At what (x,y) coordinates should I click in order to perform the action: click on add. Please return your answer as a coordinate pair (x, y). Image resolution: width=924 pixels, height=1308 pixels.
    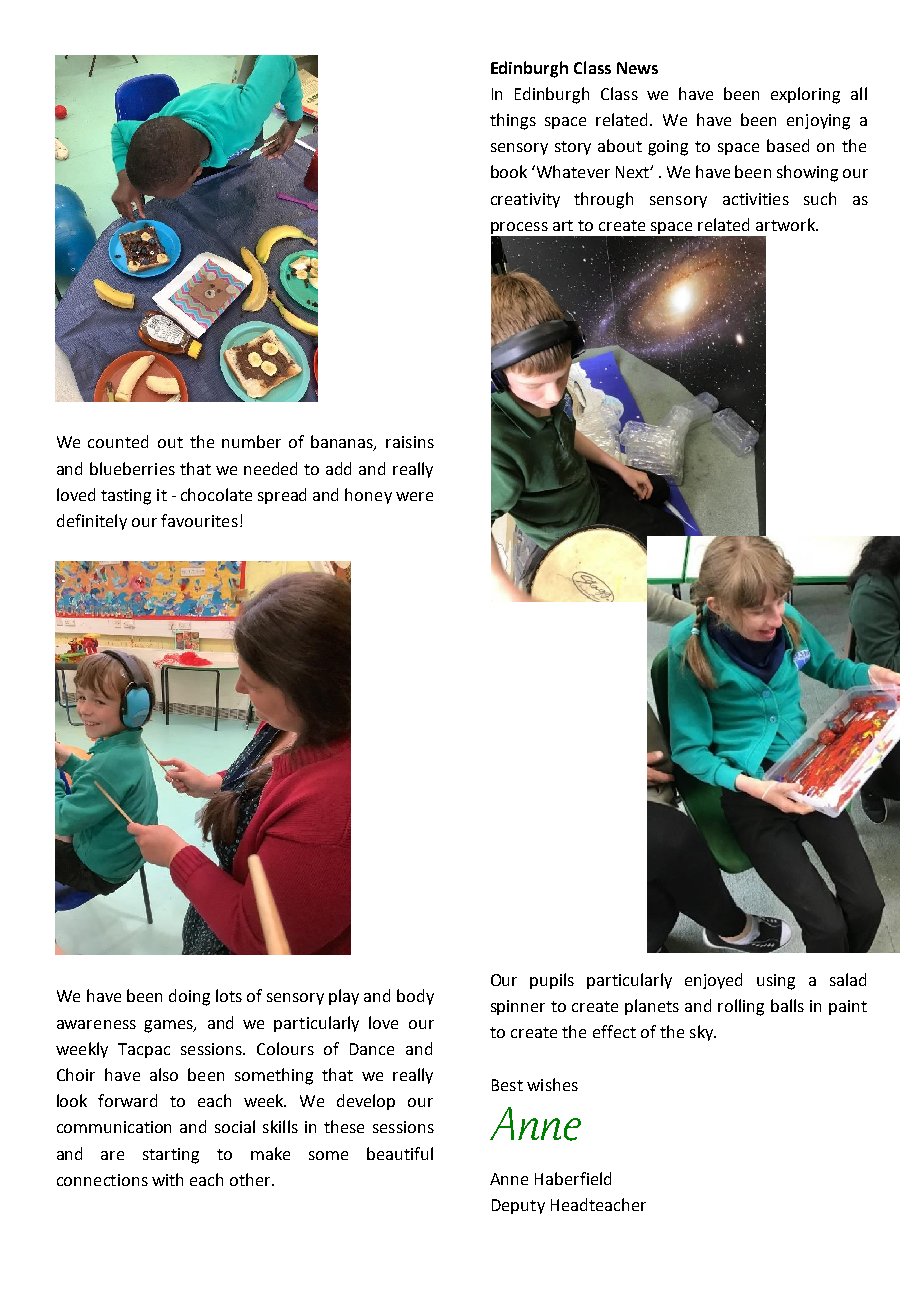
    Looking at the image, I should click on (338, 468).
